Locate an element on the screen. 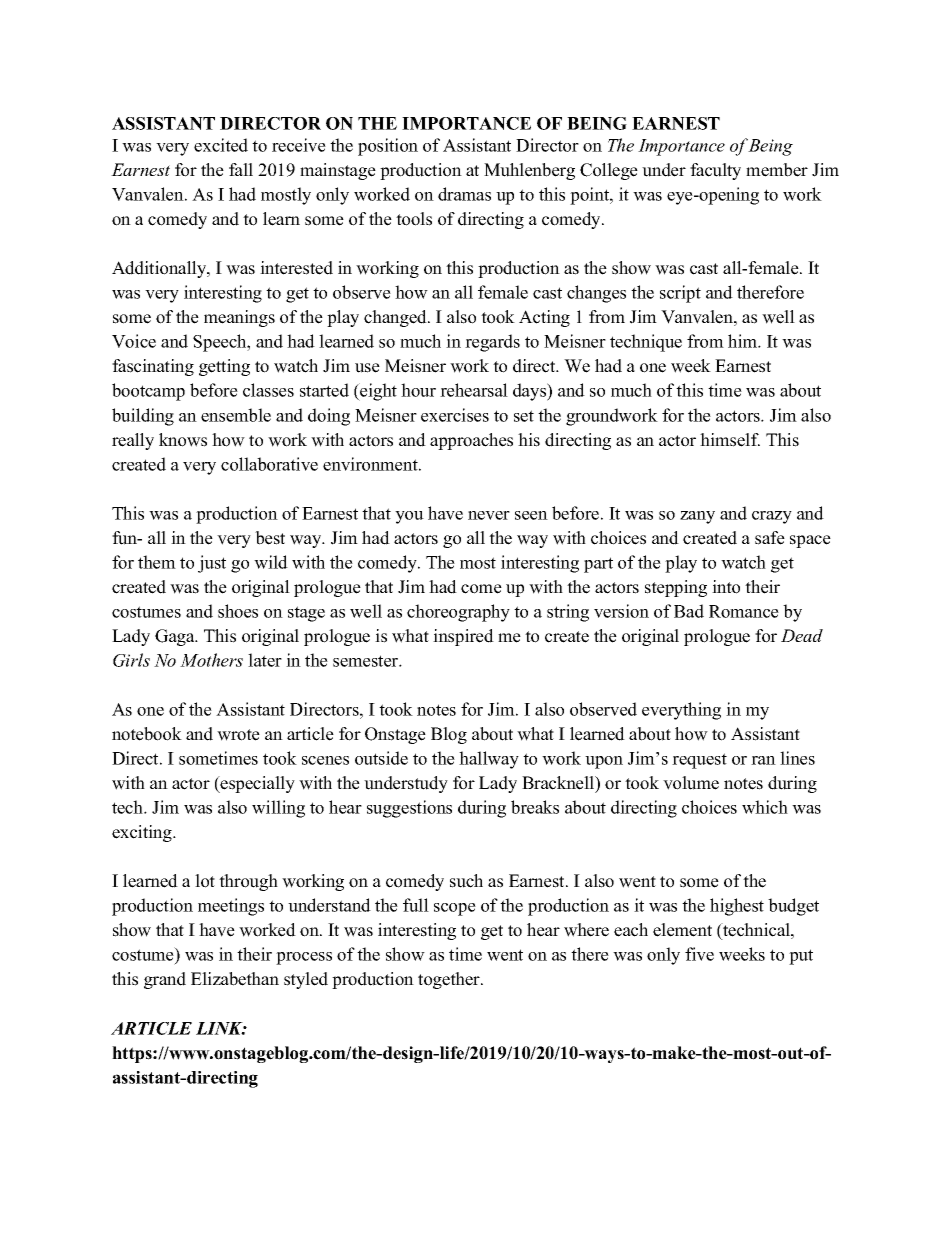  fall is located at coordinates (241, 169).
